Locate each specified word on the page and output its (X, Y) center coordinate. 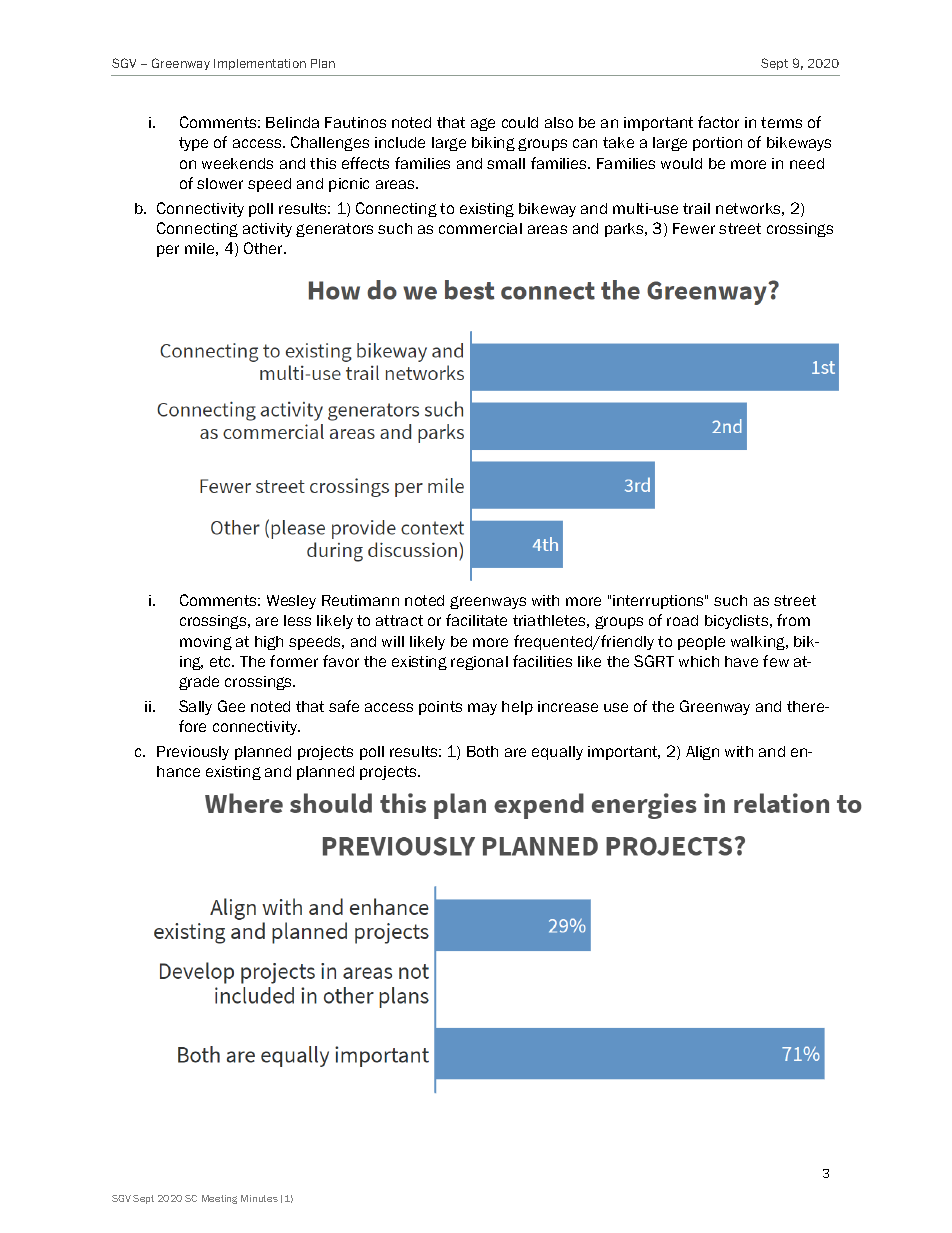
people (701, 643)
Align (702, 753)
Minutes (259, 1198)
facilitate (476, 620)
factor (718, 122)
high (269, 643)
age (483, 124)
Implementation (260, 64)
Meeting (219, 1199)
